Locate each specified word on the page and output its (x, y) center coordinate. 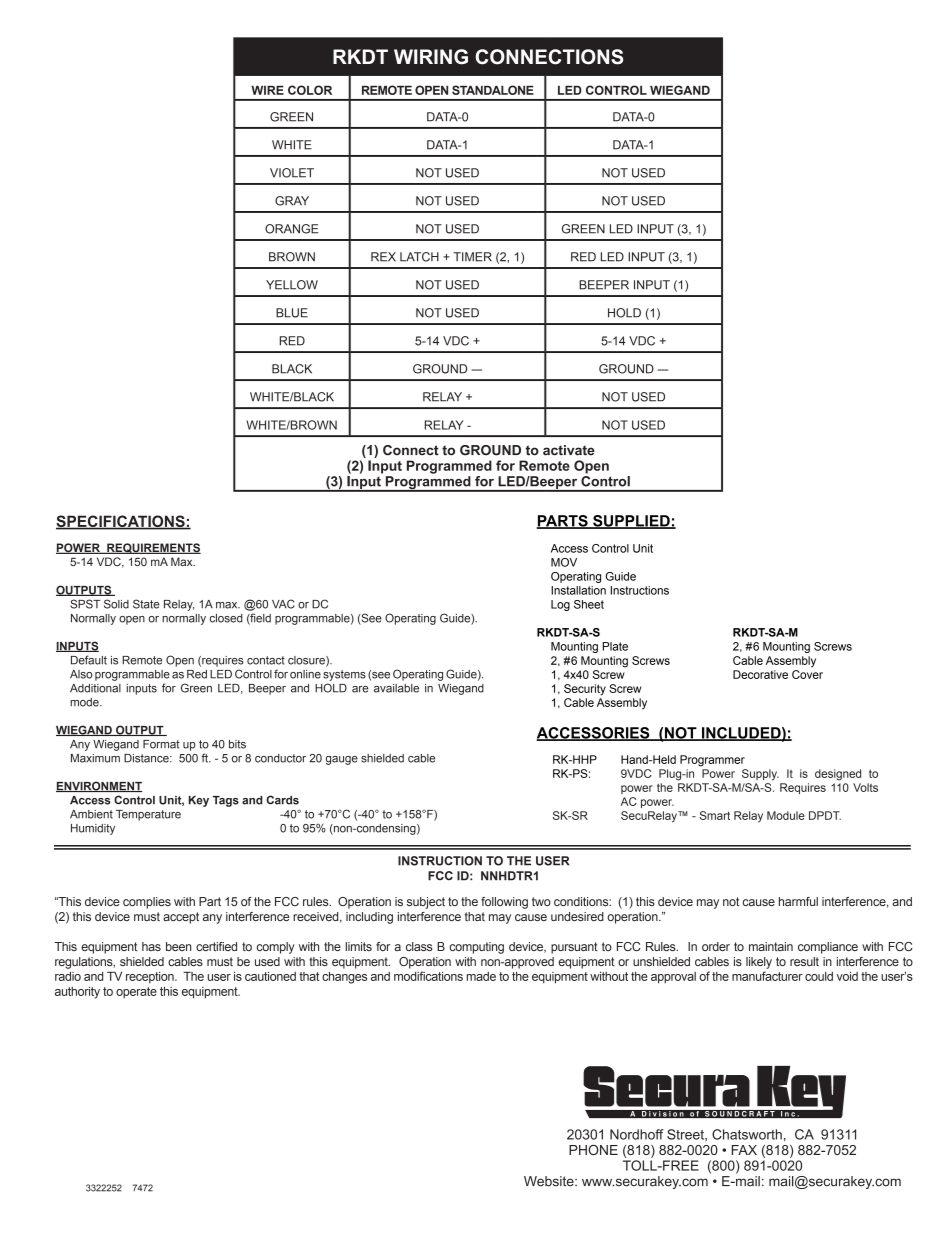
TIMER (472, 257)
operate (136, 993)
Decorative (760, 674)
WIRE (267, 90)
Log (560, 605)
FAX (744, 1150)
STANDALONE (493, 90)
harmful (798, 901)
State (146, 604)
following (504, 903)
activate (569, 450)
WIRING (431, 57)
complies (147, 903)
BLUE (292, 313)
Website (550, 1181)
